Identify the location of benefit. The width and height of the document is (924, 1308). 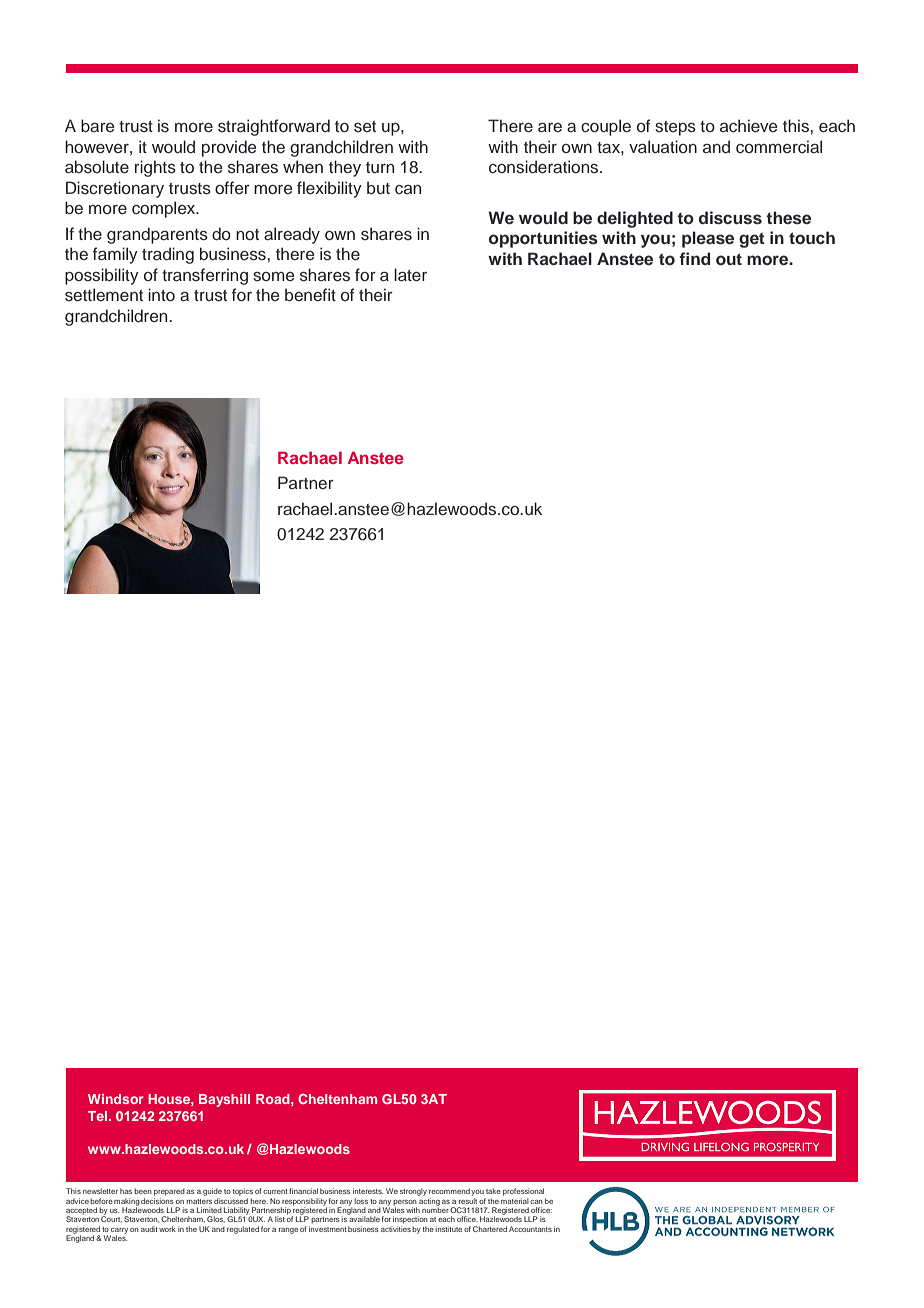
(310, 295).
